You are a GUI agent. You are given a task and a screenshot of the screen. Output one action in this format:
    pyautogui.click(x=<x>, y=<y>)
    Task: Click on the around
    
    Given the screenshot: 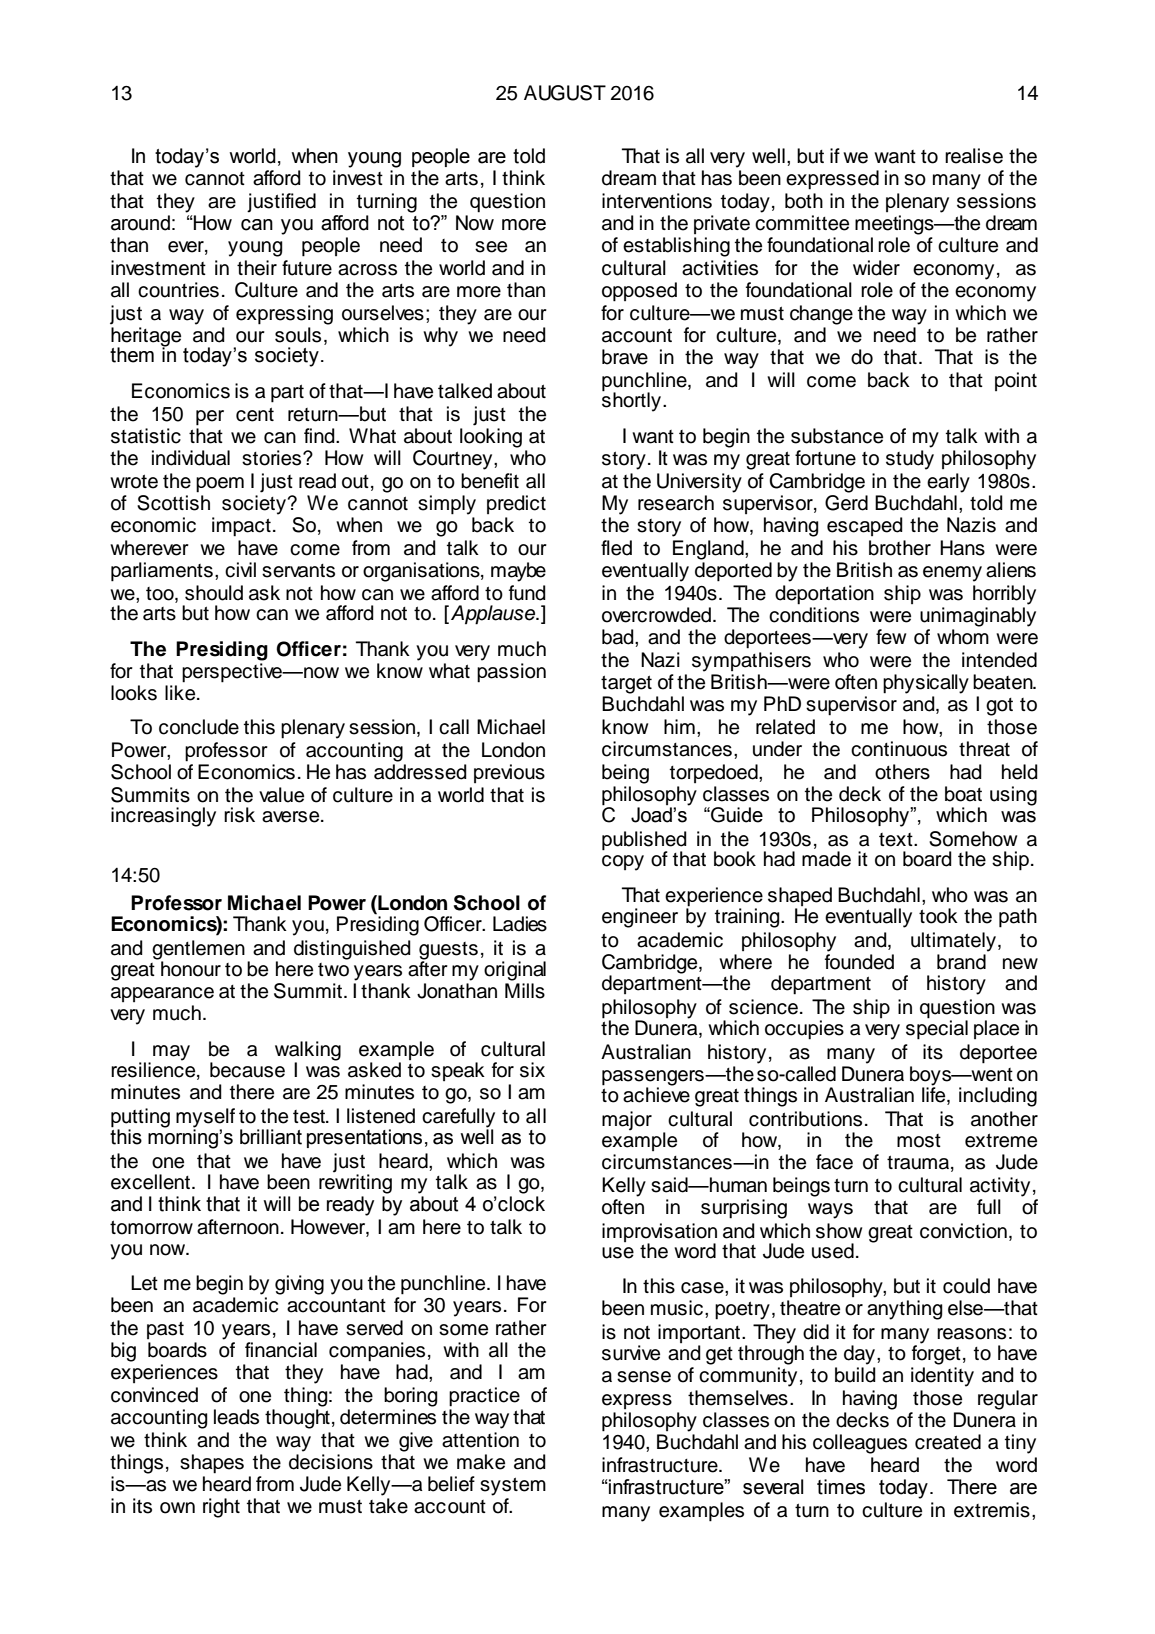 What is the action you would take?
    pyautogui.click(x=140, y=223)
